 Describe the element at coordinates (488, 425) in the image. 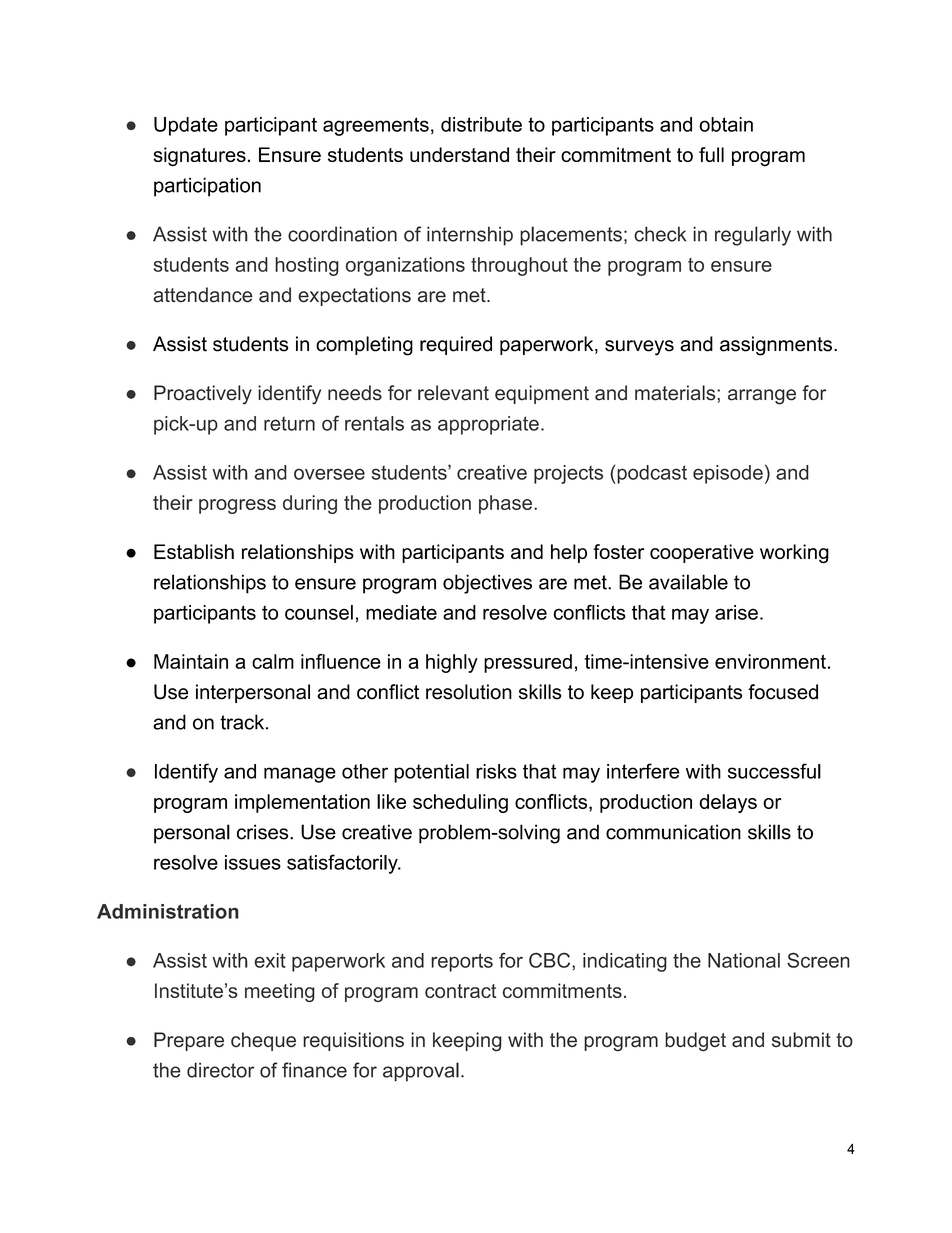

I see `appropriate` at that location.
